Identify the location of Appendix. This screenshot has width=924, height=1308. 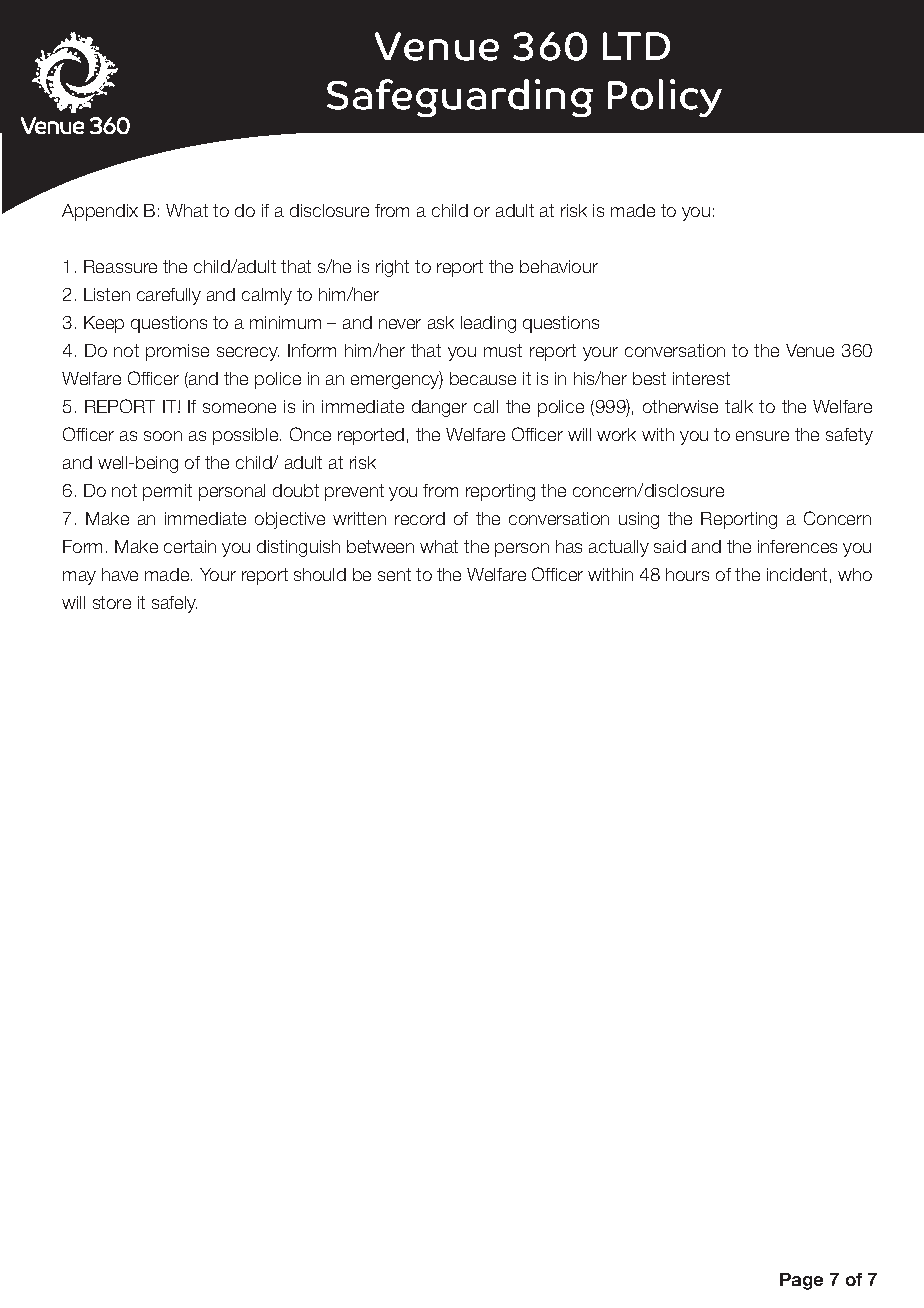
(100, 212).
